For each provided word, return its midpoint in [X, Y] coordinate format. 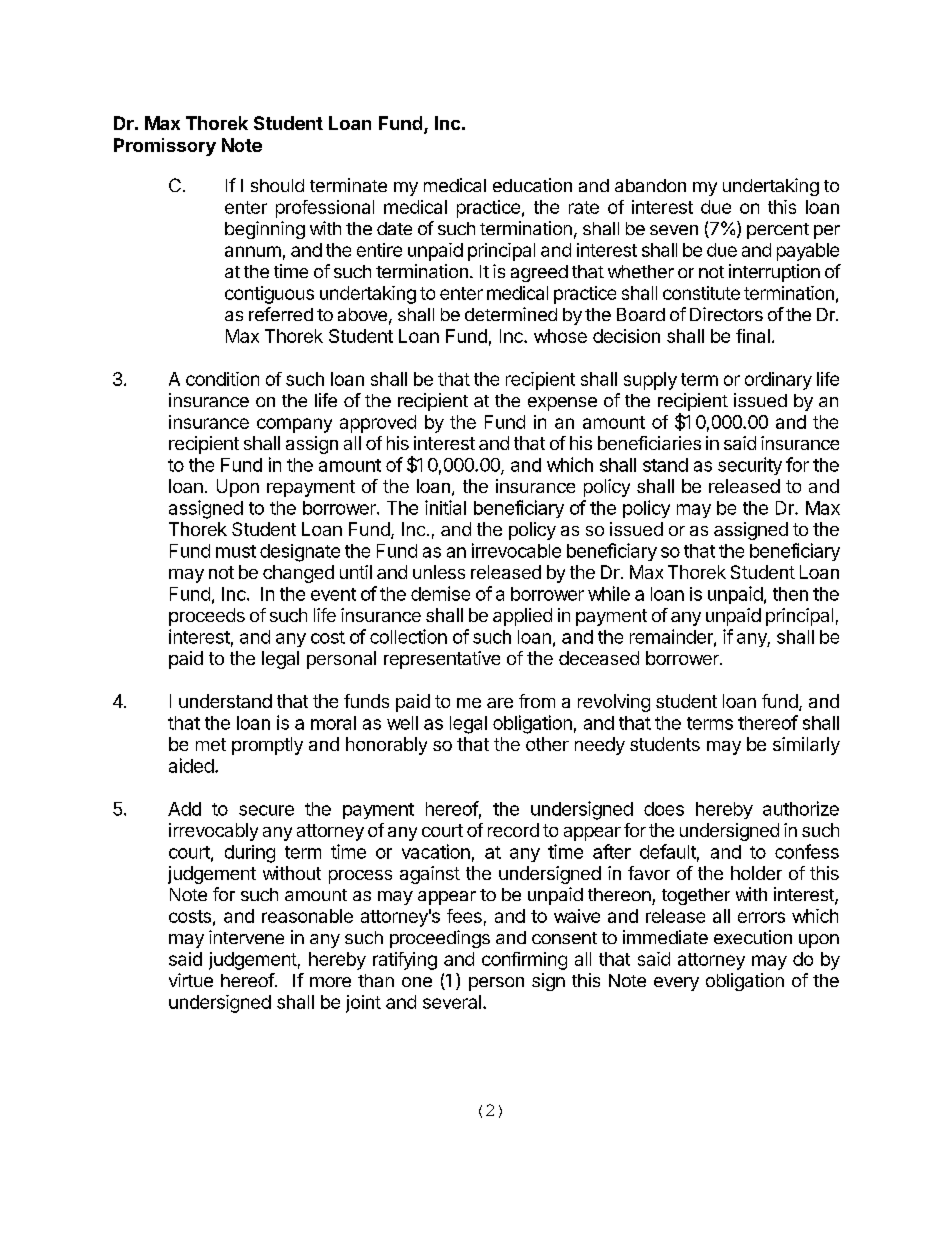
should [277, 185]
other [547, 744]
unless [439, 572]
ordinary [778, 381]
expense [562, 404]
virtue [191, 980]
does [664, 809]
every [676, 984]
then [790, 594]
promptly [267, 746]
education [532, 185]
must [236, 551]
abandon [650, 185]
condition [222, 379]
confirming [524, 961]
